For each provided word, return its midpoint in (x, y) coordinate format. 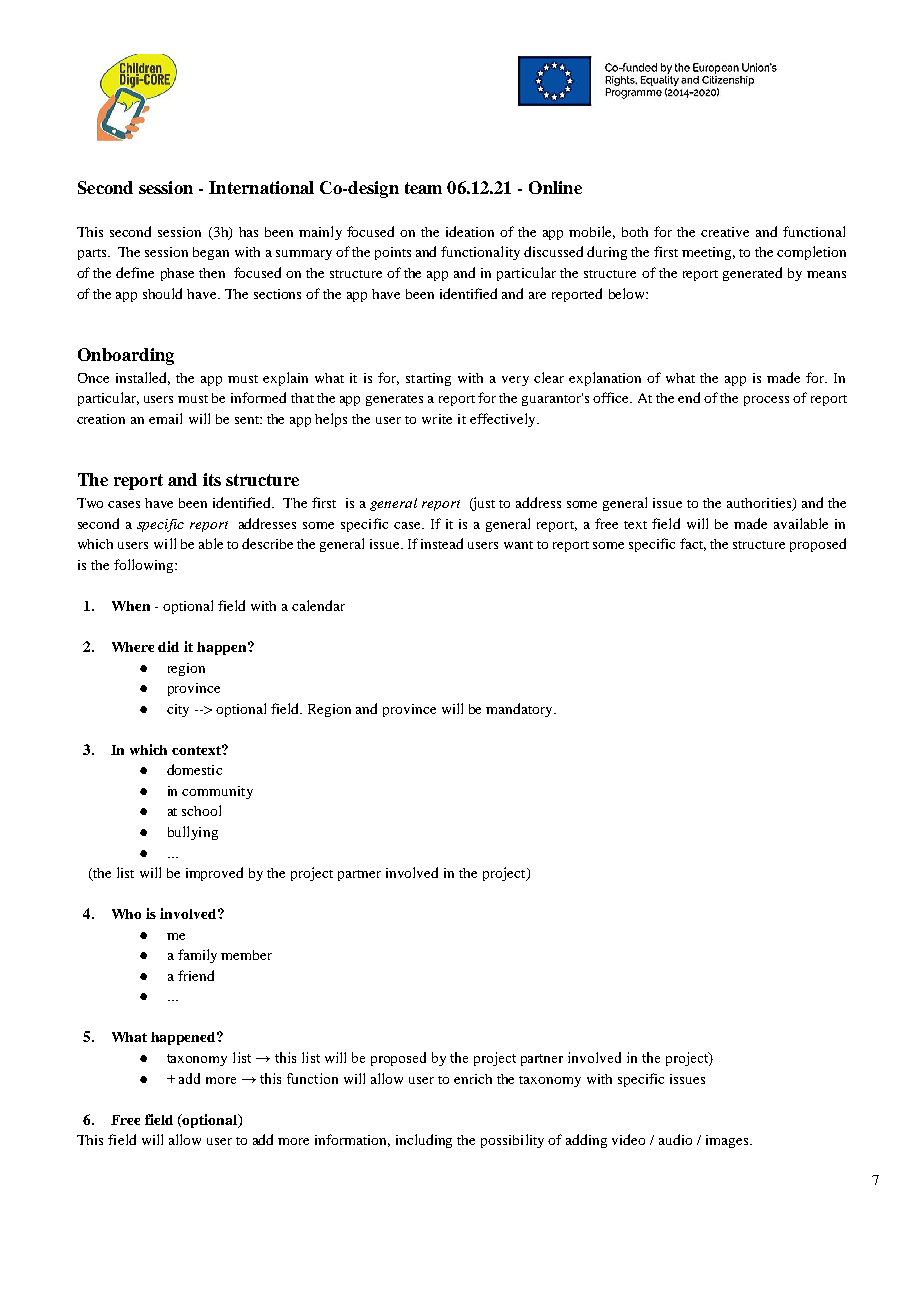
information (352, 1140)
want (518, 545)
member (246, 955)
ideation (470, 231)
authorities (760, 504)
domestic (194, 769)
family (197, 956)
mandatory (521, 710)
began (211, 253)
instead (442, 543)
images (728, 1141)
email (165, 418)
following (145, 566)
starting (428, 379)
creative (725, 232)
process (766, 401)
